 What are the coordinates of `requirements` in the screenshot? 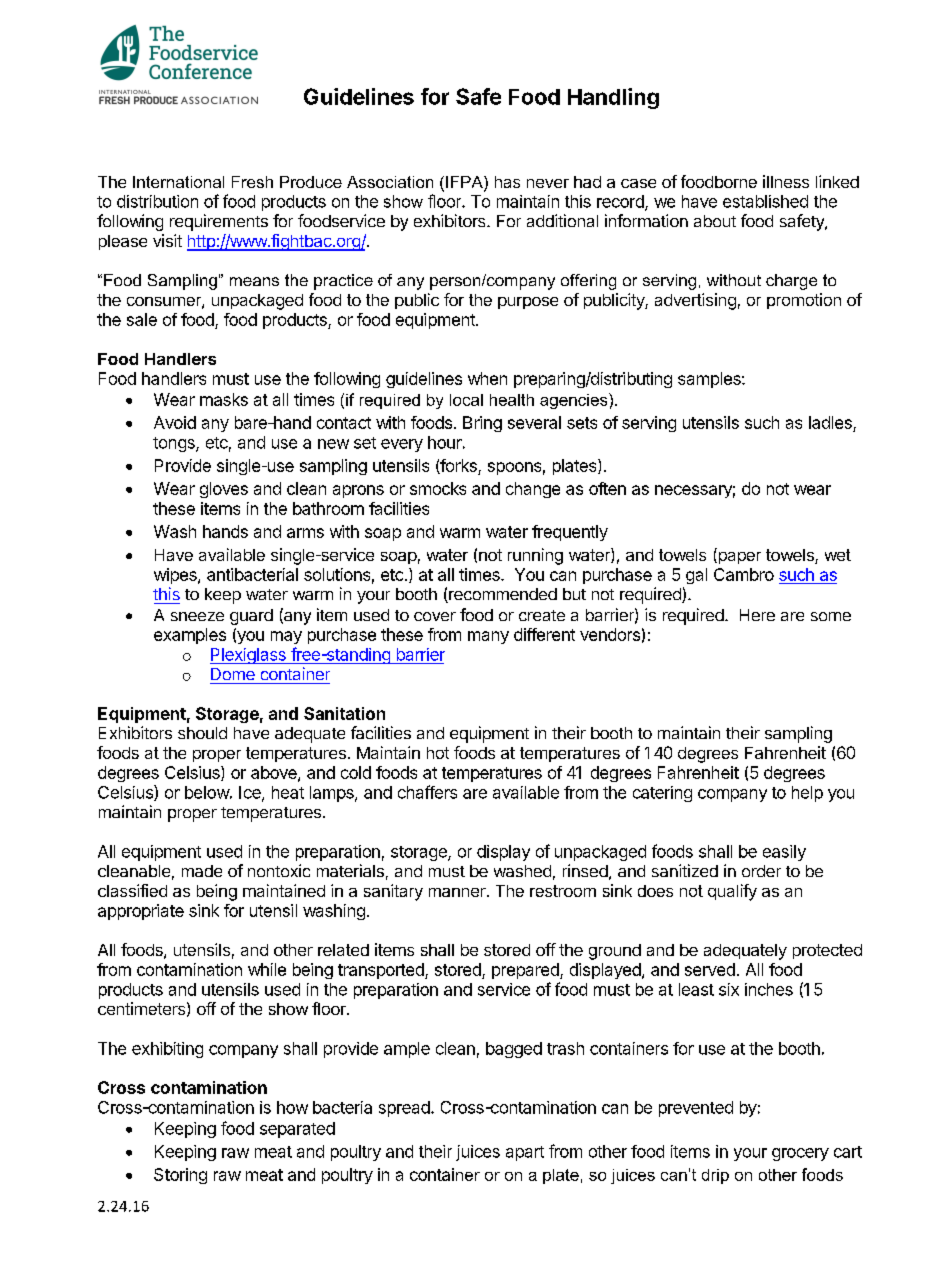 It's located at (219, 222).
